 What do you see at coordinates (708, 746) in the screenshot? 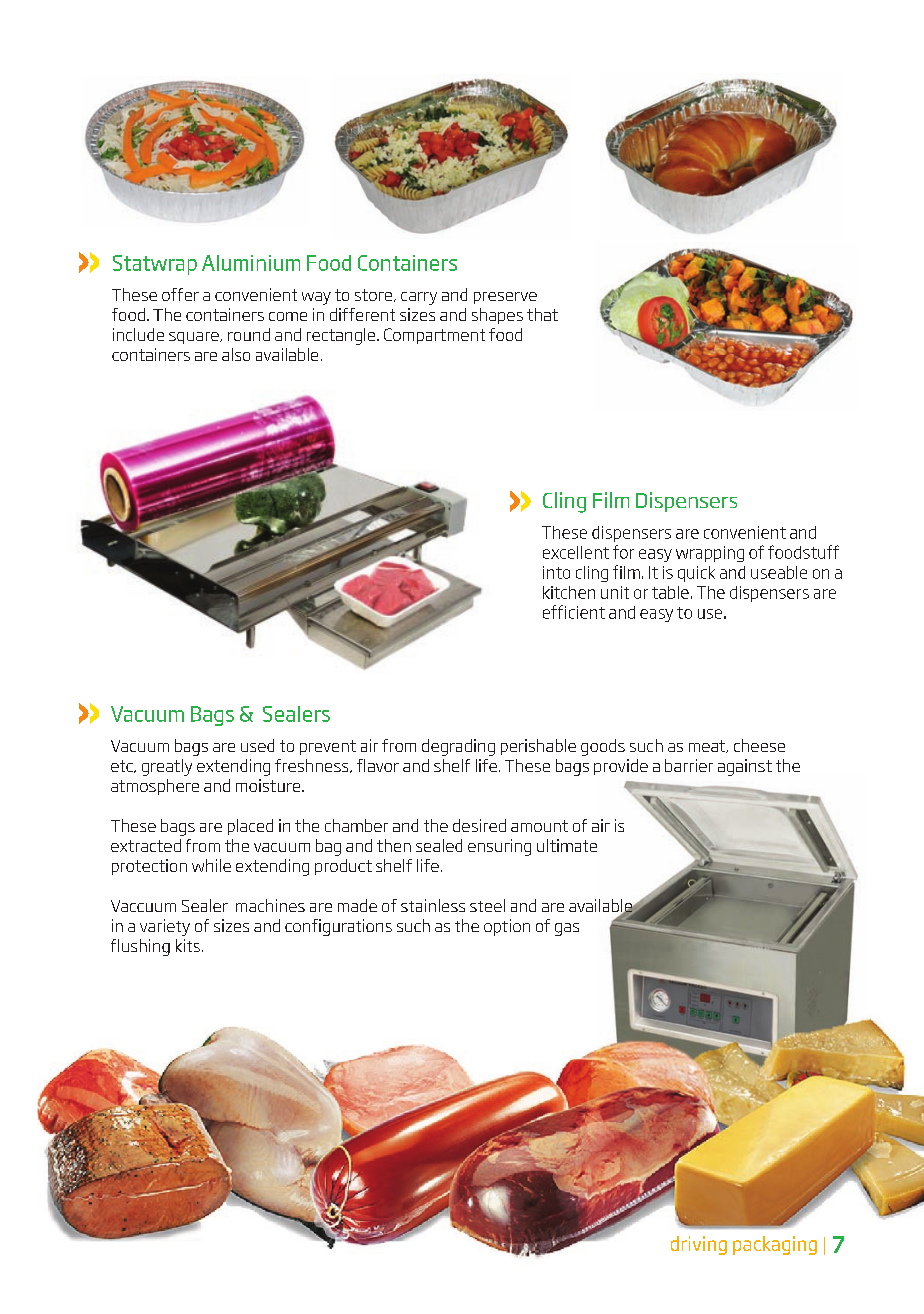
I see `meat` at bounding box center [708, 746].
